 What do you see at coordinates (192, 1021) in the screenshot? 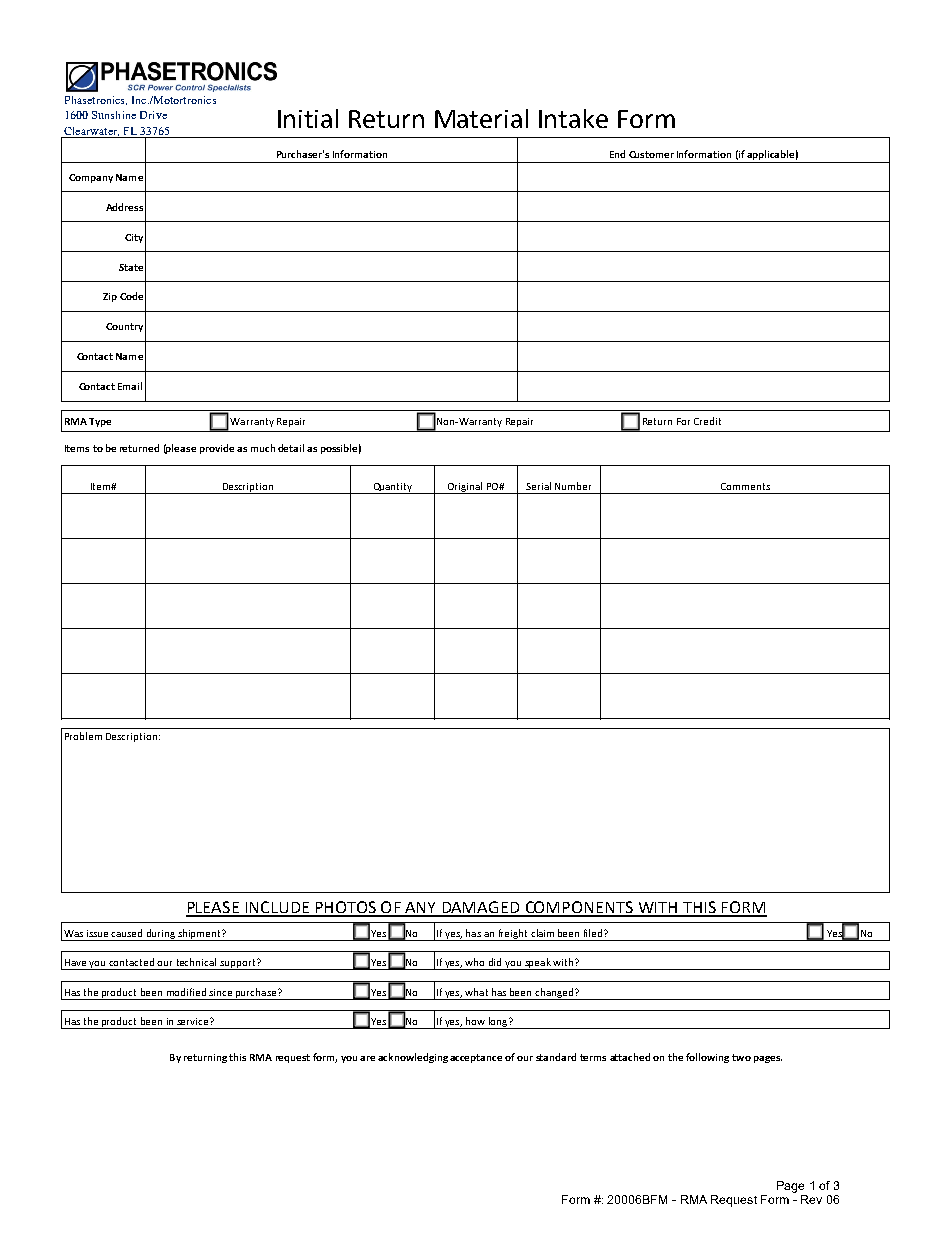
I see `service` at bounding box center [192, 1021].
